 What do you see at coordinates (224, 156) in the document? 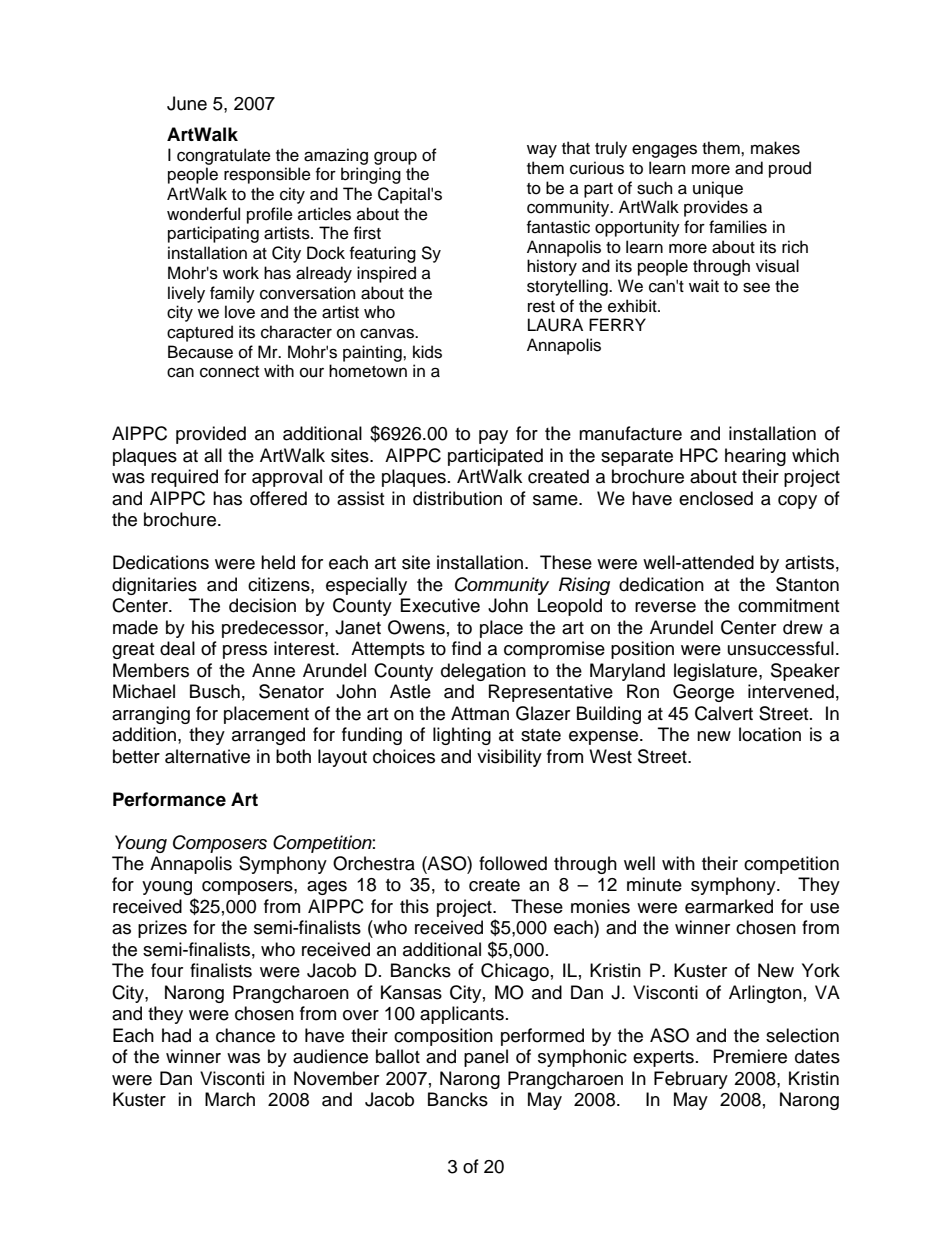
I see `congratulate` at bounding box center [224, 156].
